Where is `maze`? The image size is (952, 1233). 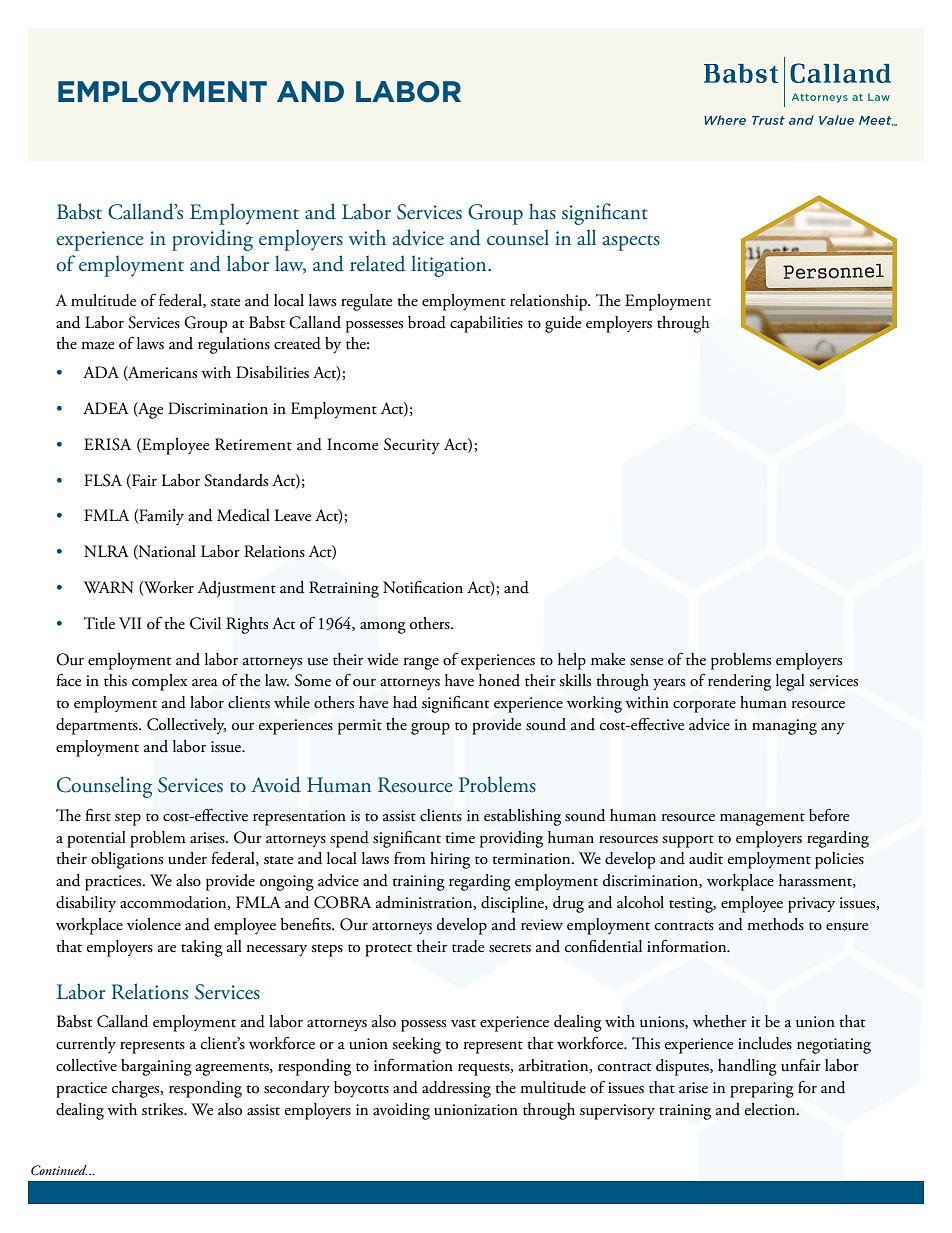
maze is located at coordinates (97, 346).
